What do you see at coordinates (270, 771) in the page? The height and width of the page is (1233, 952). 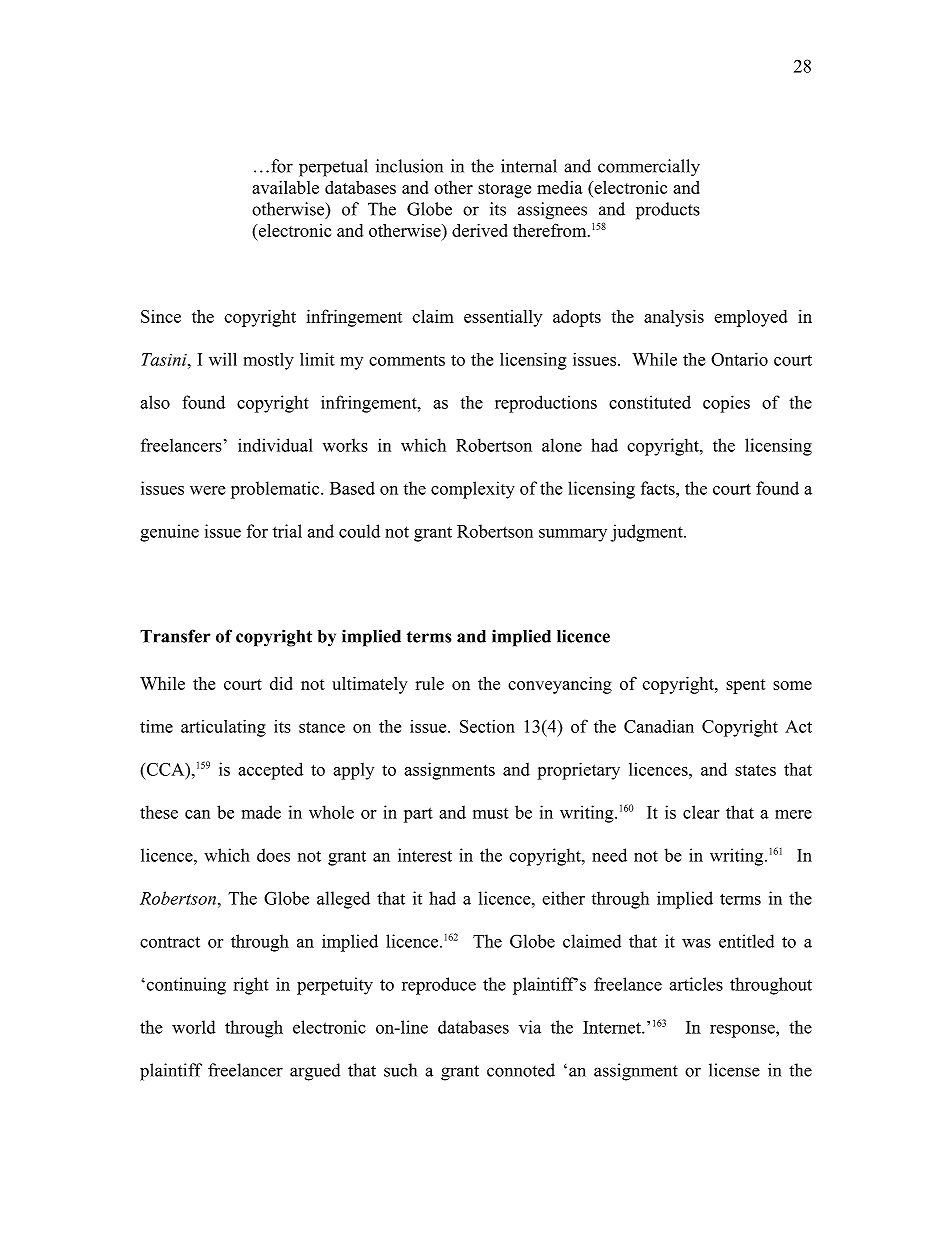 I see `accepted` at bounding box center [270, 771].
